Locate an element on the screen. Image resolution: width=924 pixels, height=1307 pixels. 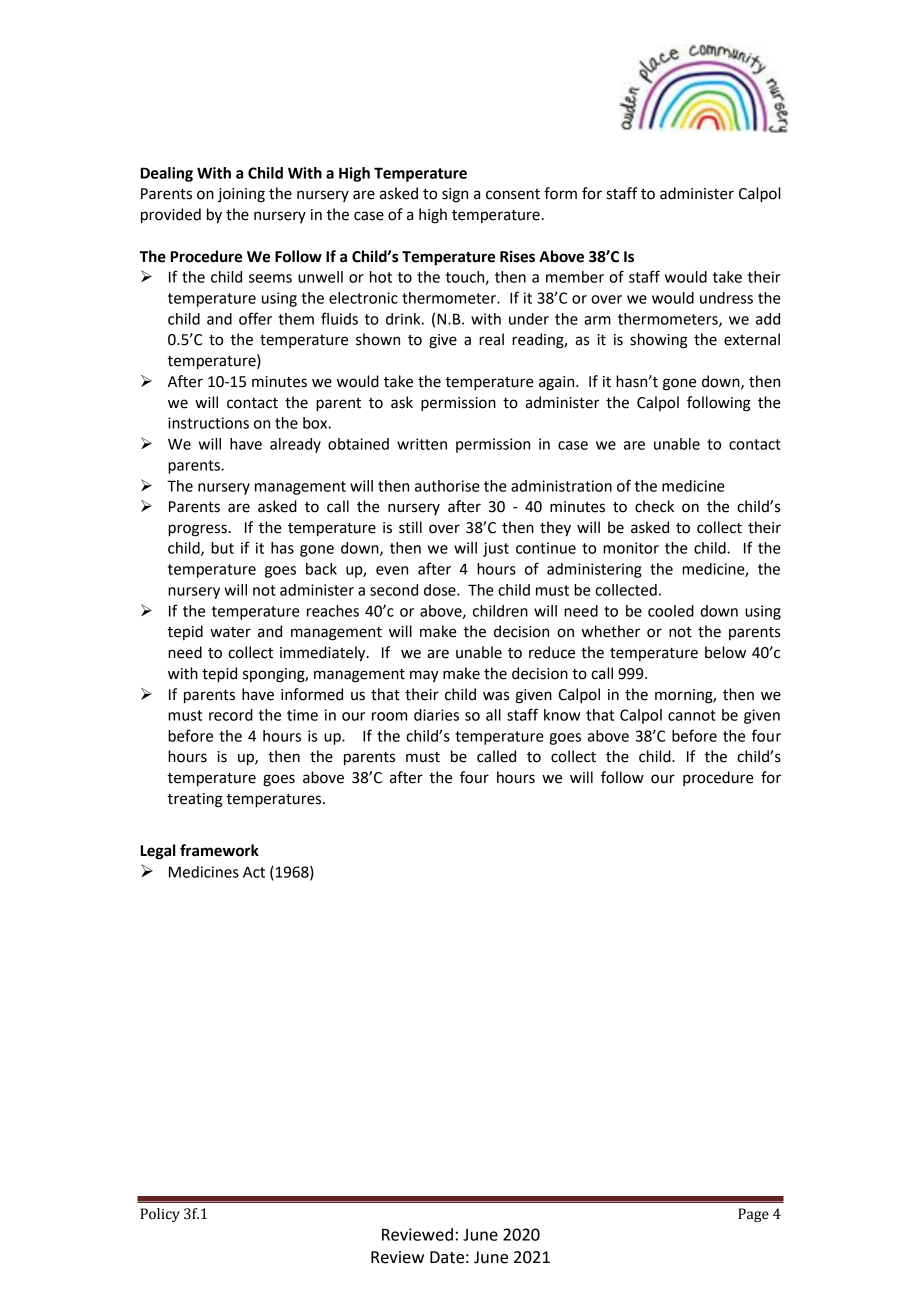
diaries is located at coordinates (436, 715).
